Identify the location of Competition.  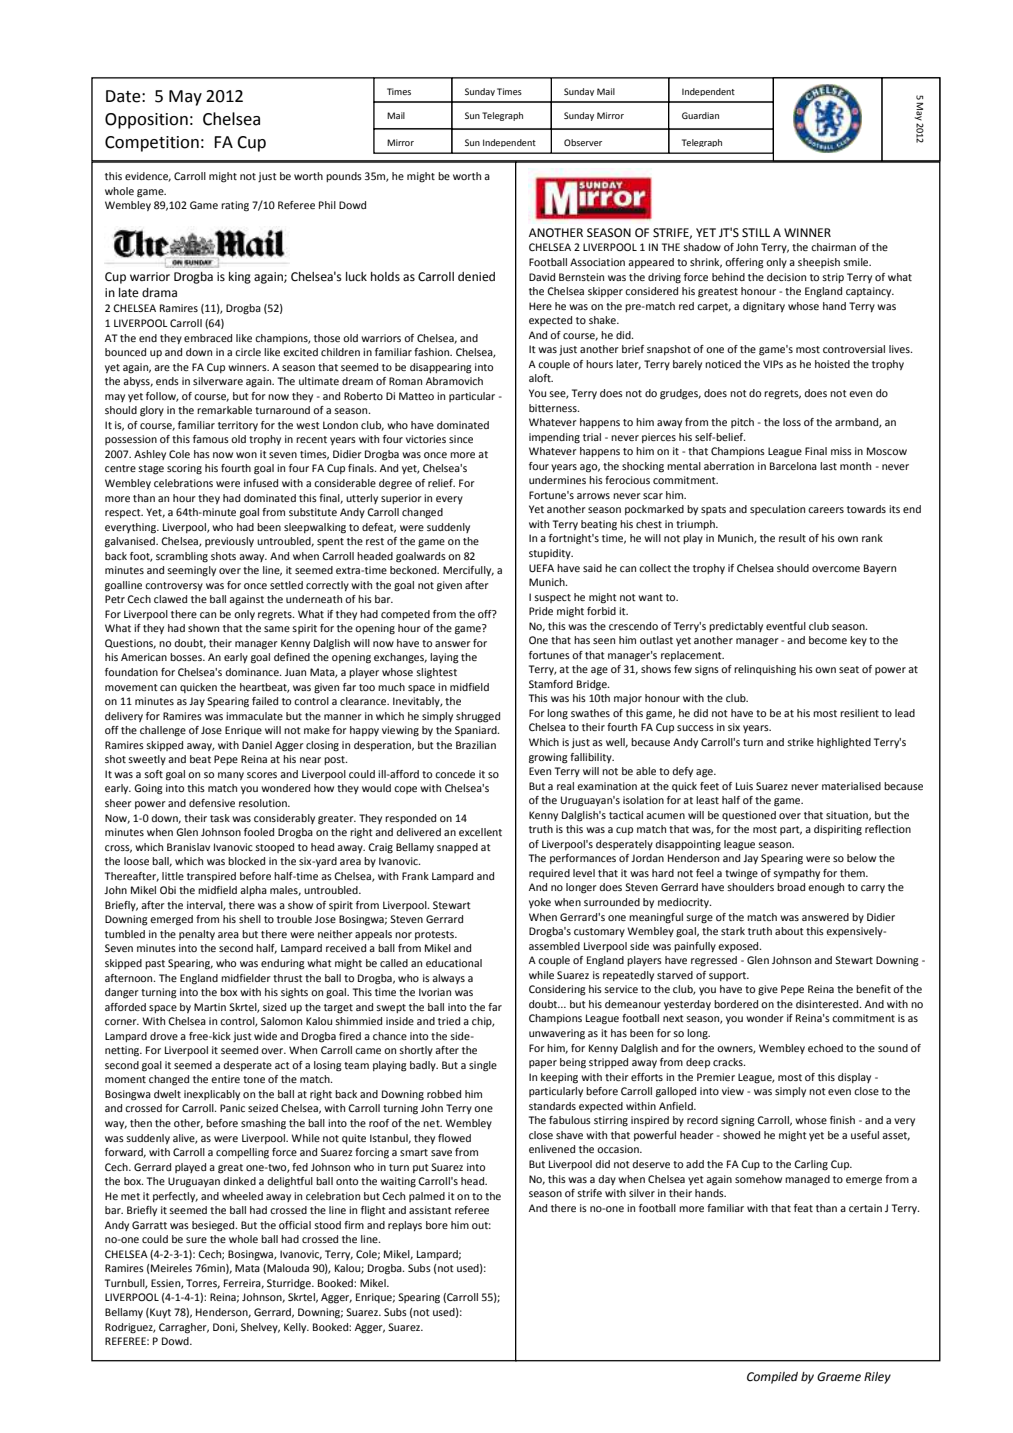
(152, 144).
